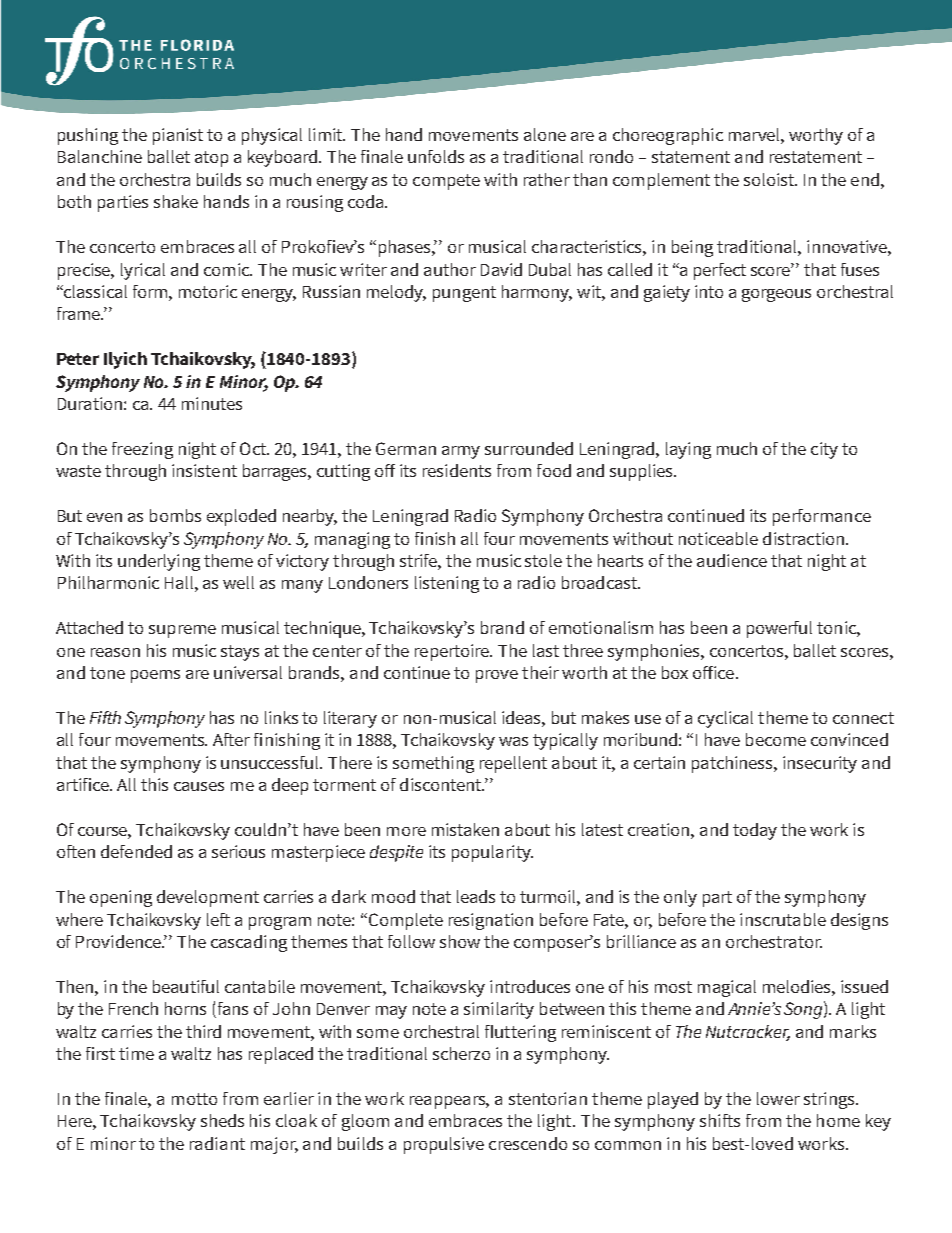  I want to click on repertoire, so click(453, 652).
